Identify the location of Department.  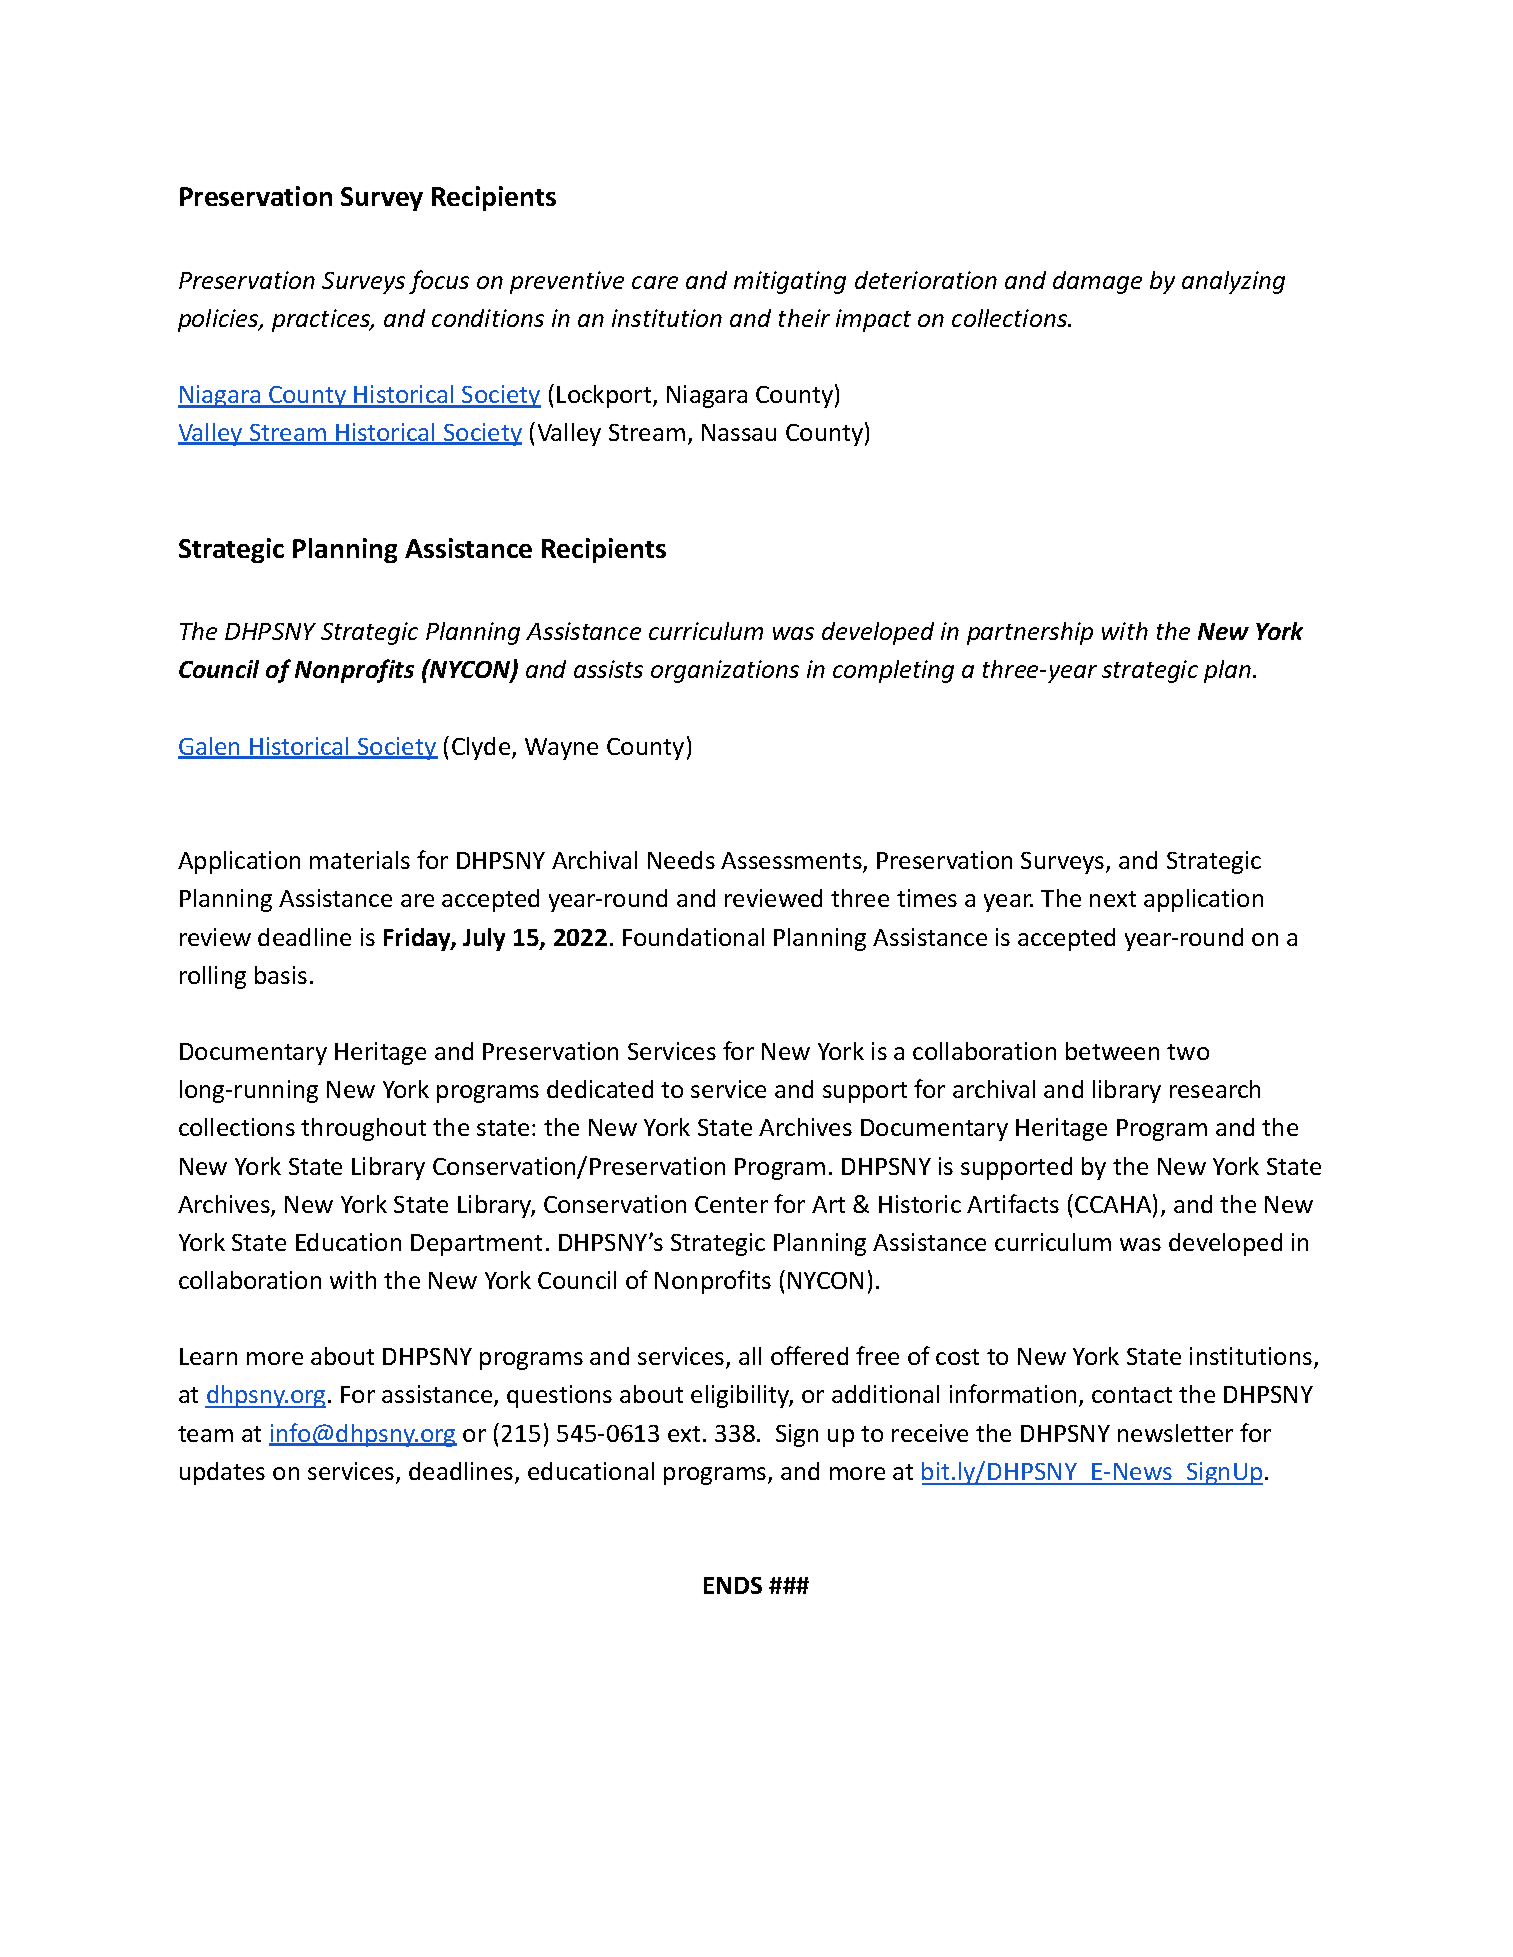
(476, 1245).
